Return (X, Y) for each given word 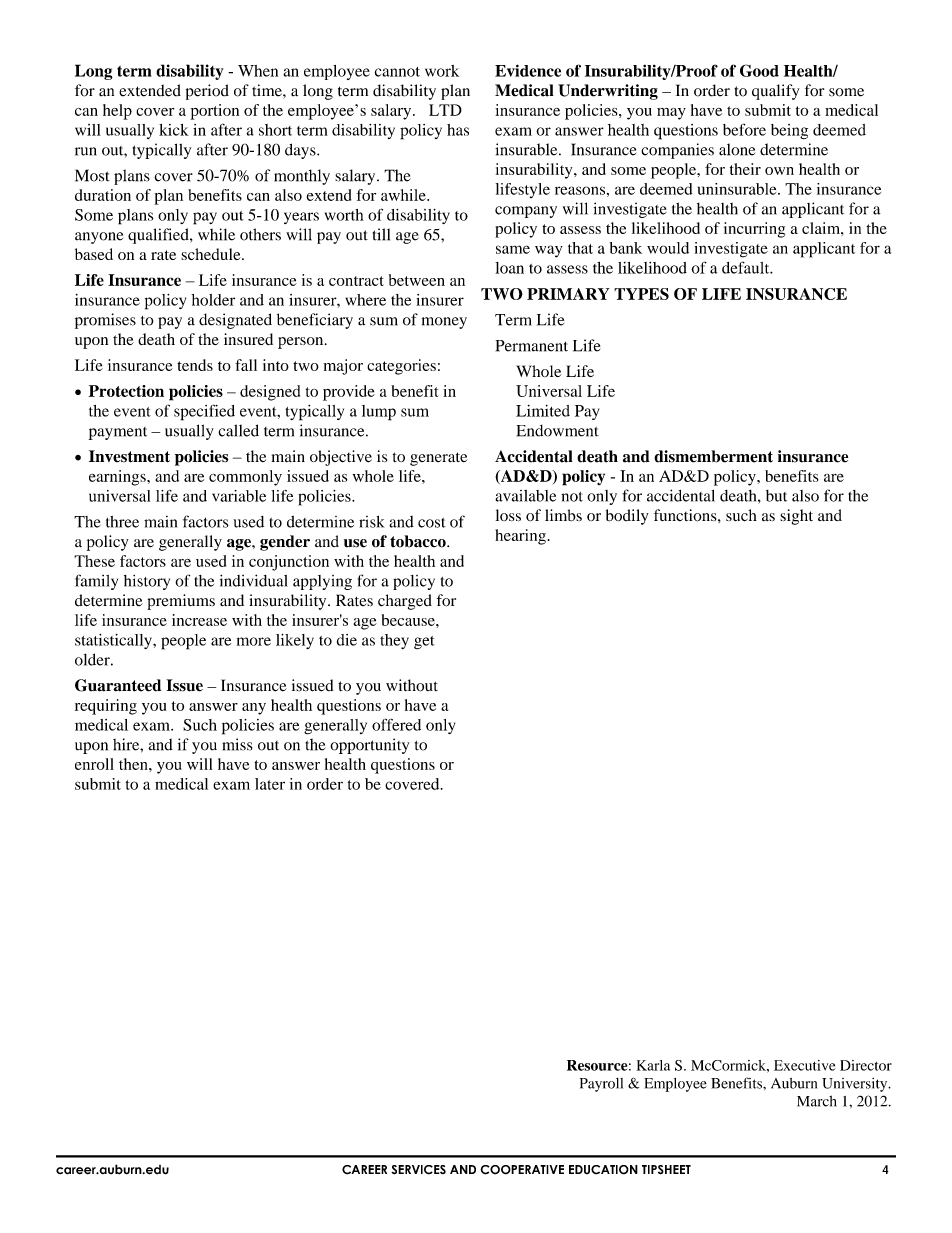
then (134, 764)
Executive (805, 1065)
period (207, 92)
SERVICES (418, 1170)
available (525, 496)
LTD (445, 110)
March (817, 1101)
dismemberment (713, 456)
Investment (129, 456)
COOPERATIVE (522, 1170)
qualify (775, 92)
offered (396, 724)
